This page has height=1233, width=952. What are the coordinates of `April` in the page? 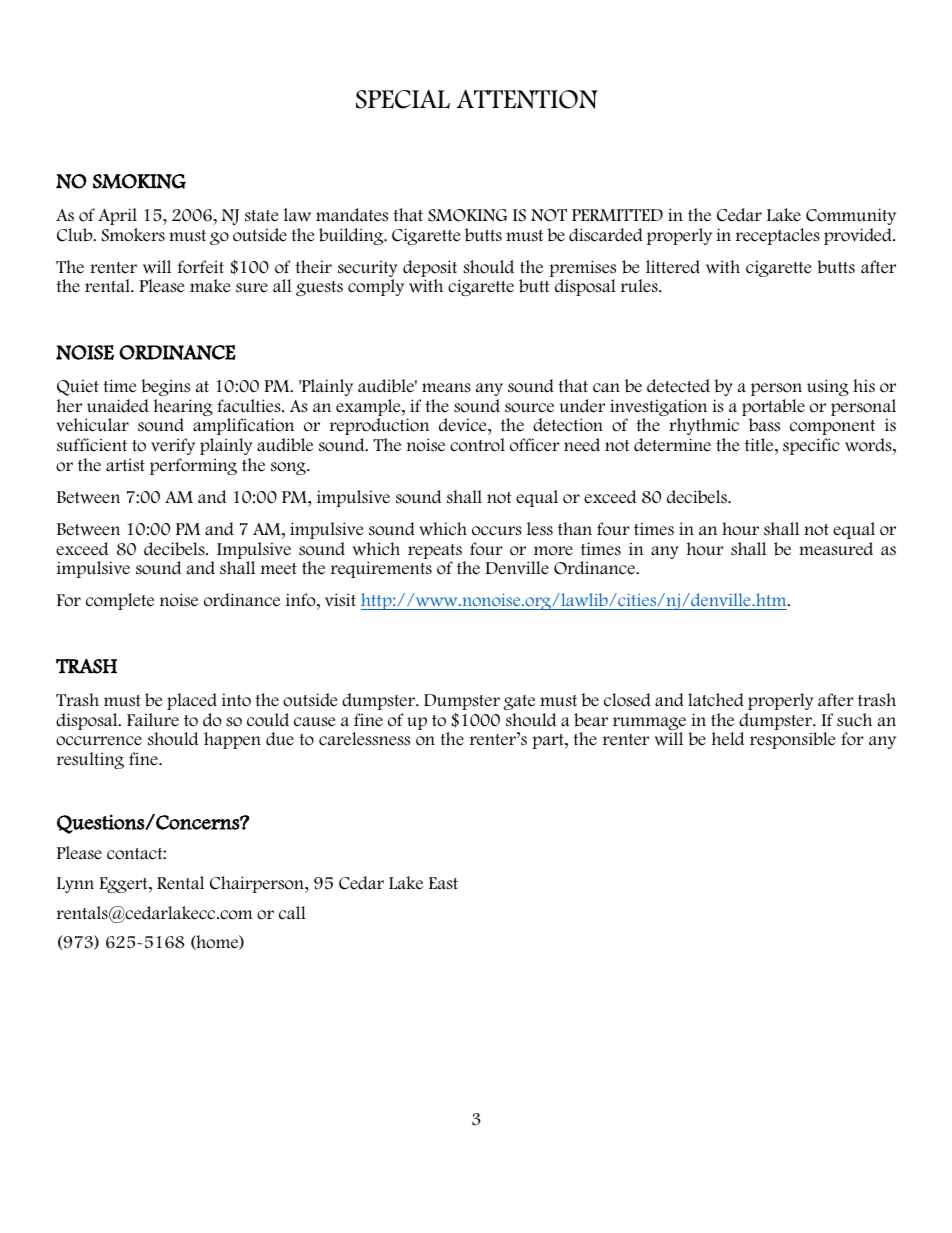 It's located at (117, 216).
